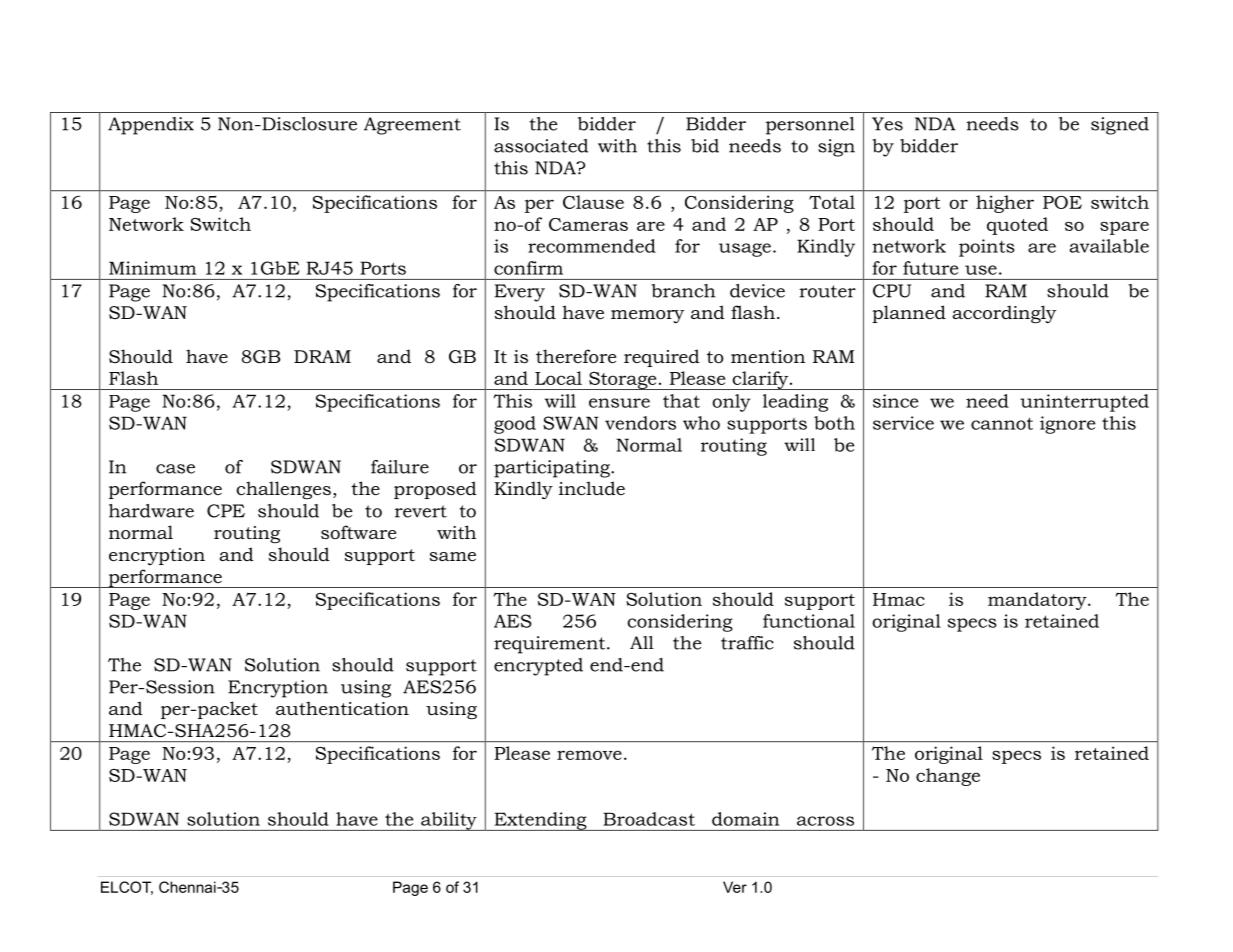 The width and height of the screenshot is (1233, 952). I want to click on ability, so click(449, 821).
